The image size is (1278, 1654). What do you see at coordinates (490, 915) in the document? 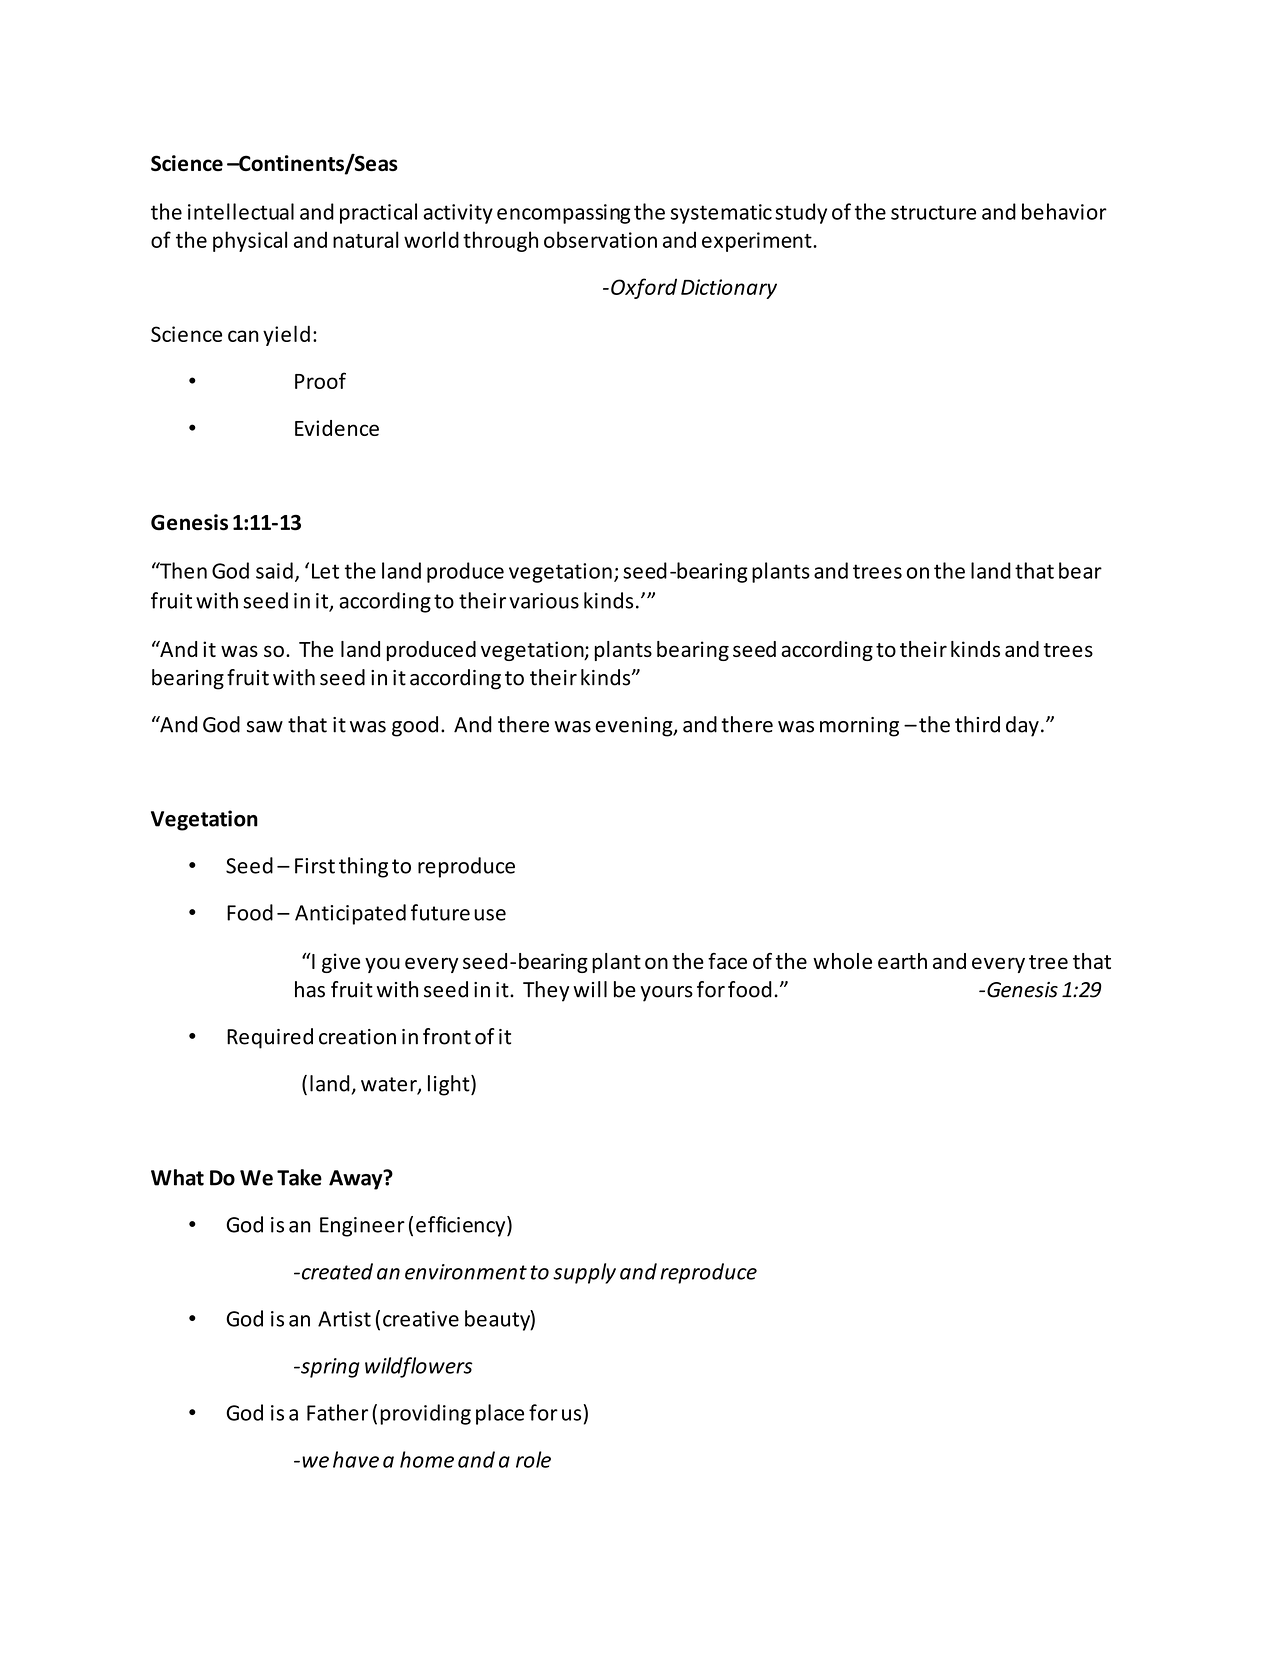
I see `use` at bounding box center [490, 915].
